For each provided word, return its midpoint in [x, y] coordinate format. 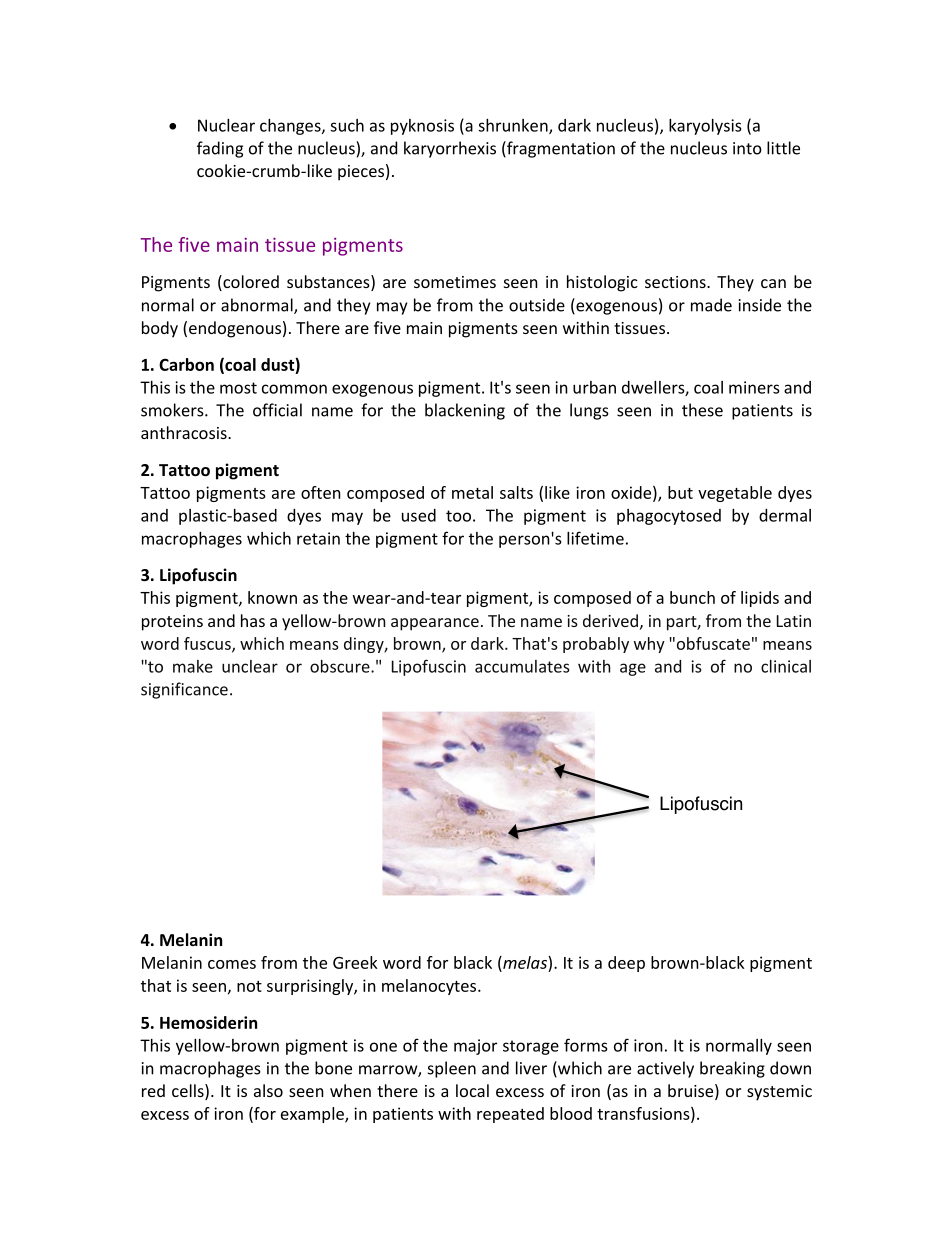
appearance [435, 624]
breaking [732, 1069]
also [268, 1090]
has [253, 620]
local [472, 1090]
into [747, 148]
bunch [692, 597]
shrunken [514, 126]
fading [220, 149]
